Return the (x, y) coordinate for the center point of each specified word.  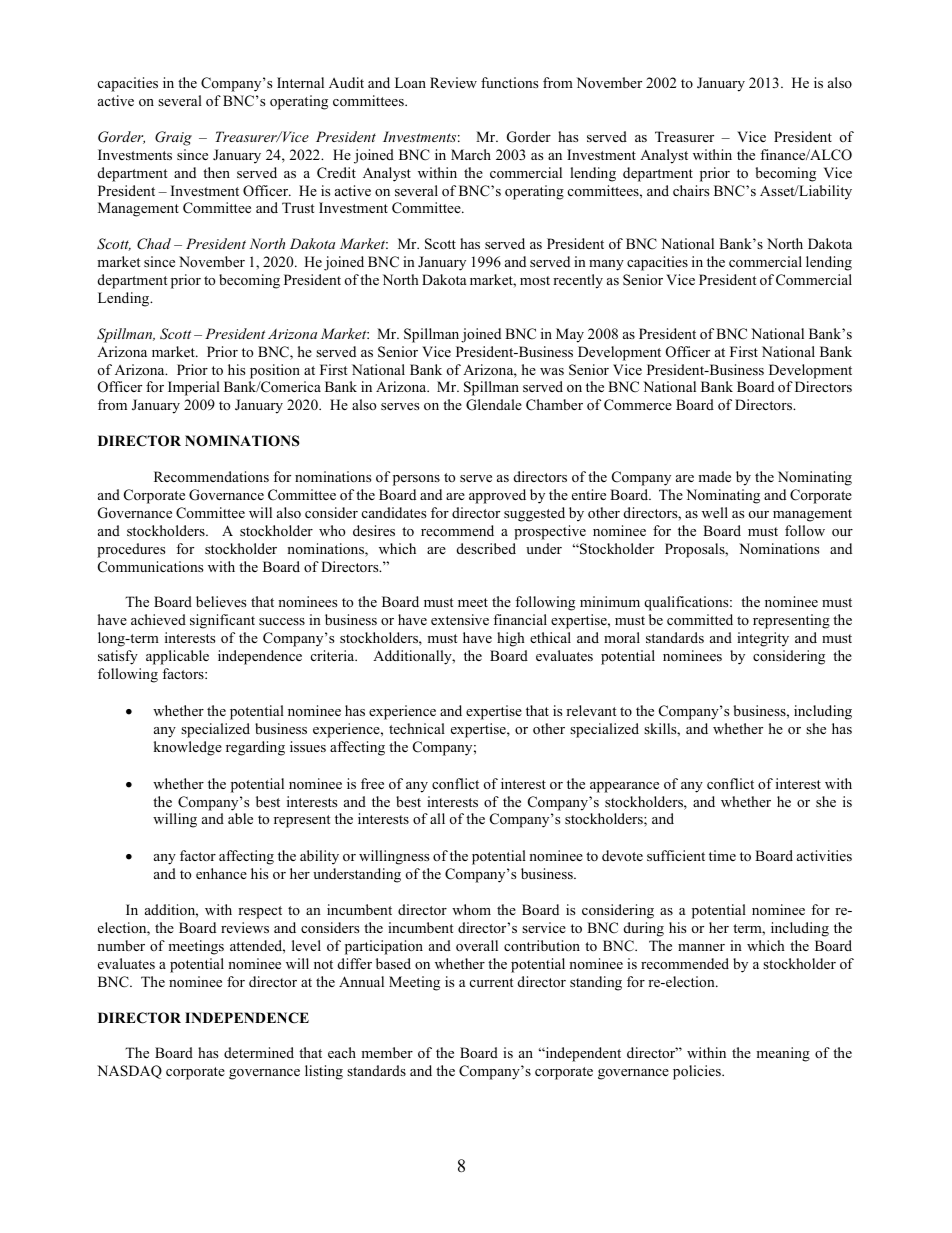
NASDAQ (129, 1072)
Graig (173, 138)
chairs (691, 190)
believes (221, 601)
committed (700, 619)
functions (509, 82)
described (486, 548)
